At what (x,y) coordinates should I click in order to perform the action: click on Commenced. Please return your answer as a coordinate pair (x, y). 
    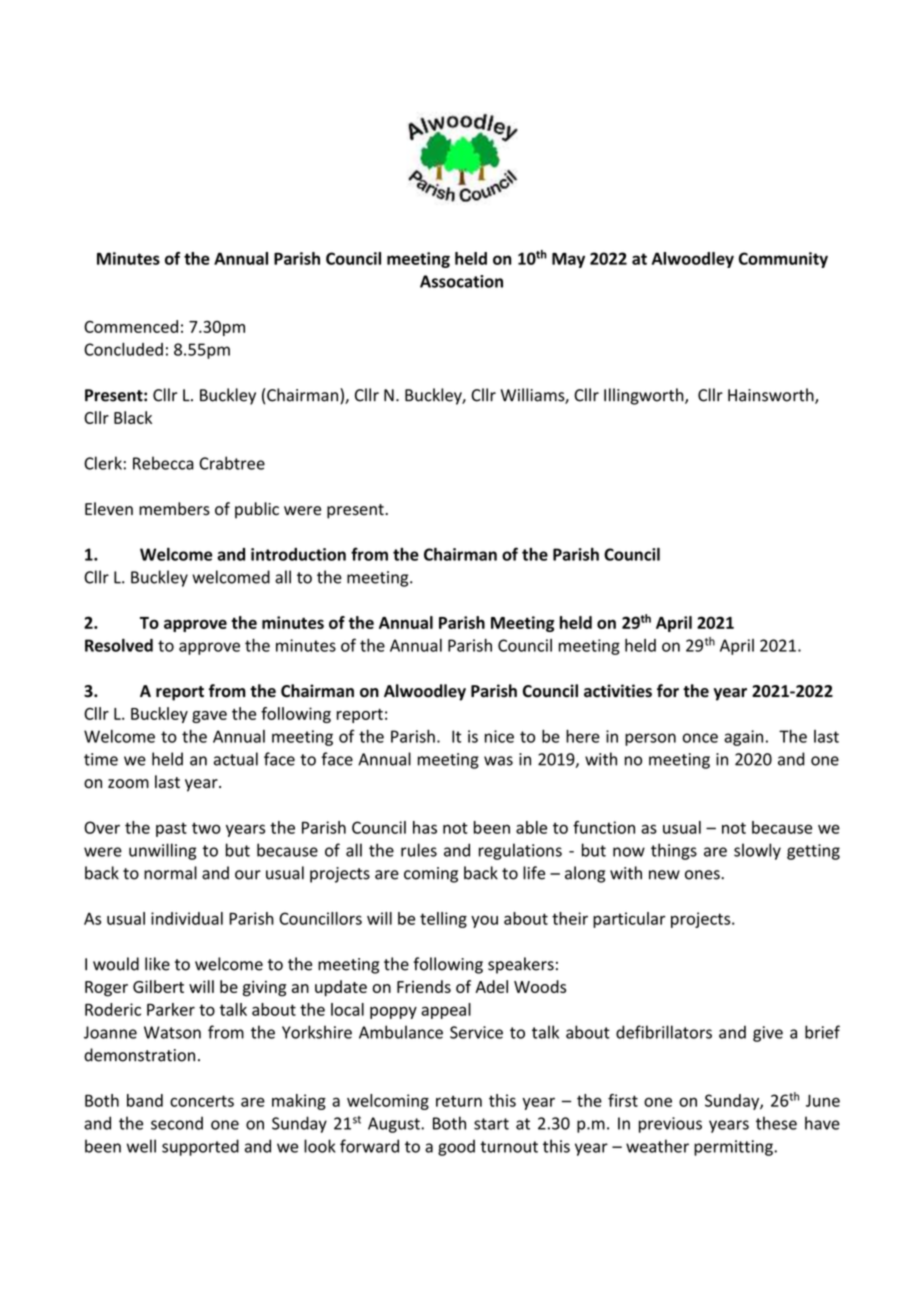
    Looking at the image, I should click on (131, 326).
